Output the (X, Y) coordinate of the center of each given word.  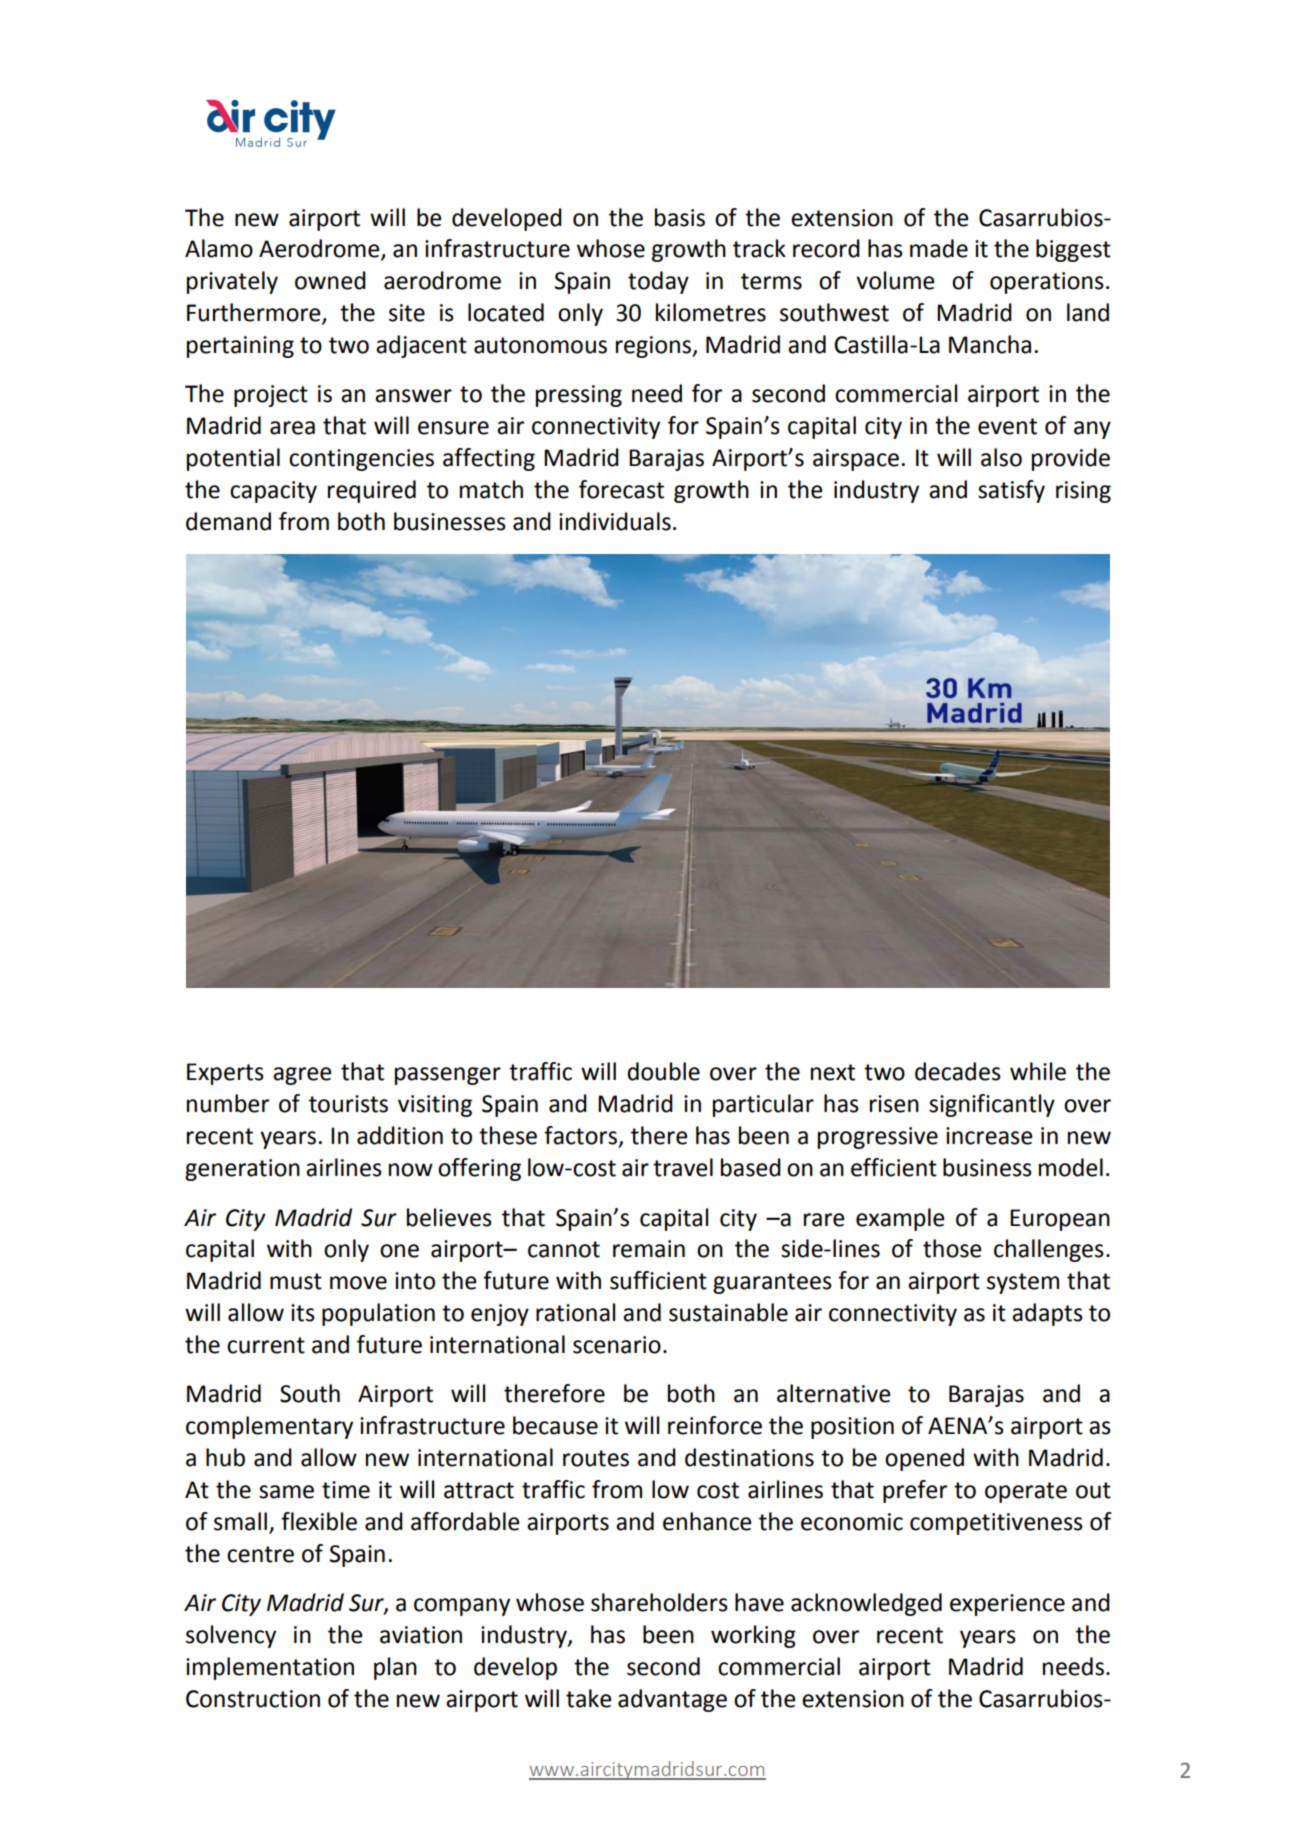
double (663, 1071)
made (939, 248)
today (658, 282)
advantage (672, 1700)
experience (1007, 1605)
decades (958, 1071)
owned (330, 280)
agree (302, 1076)
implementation (270, 1668)
